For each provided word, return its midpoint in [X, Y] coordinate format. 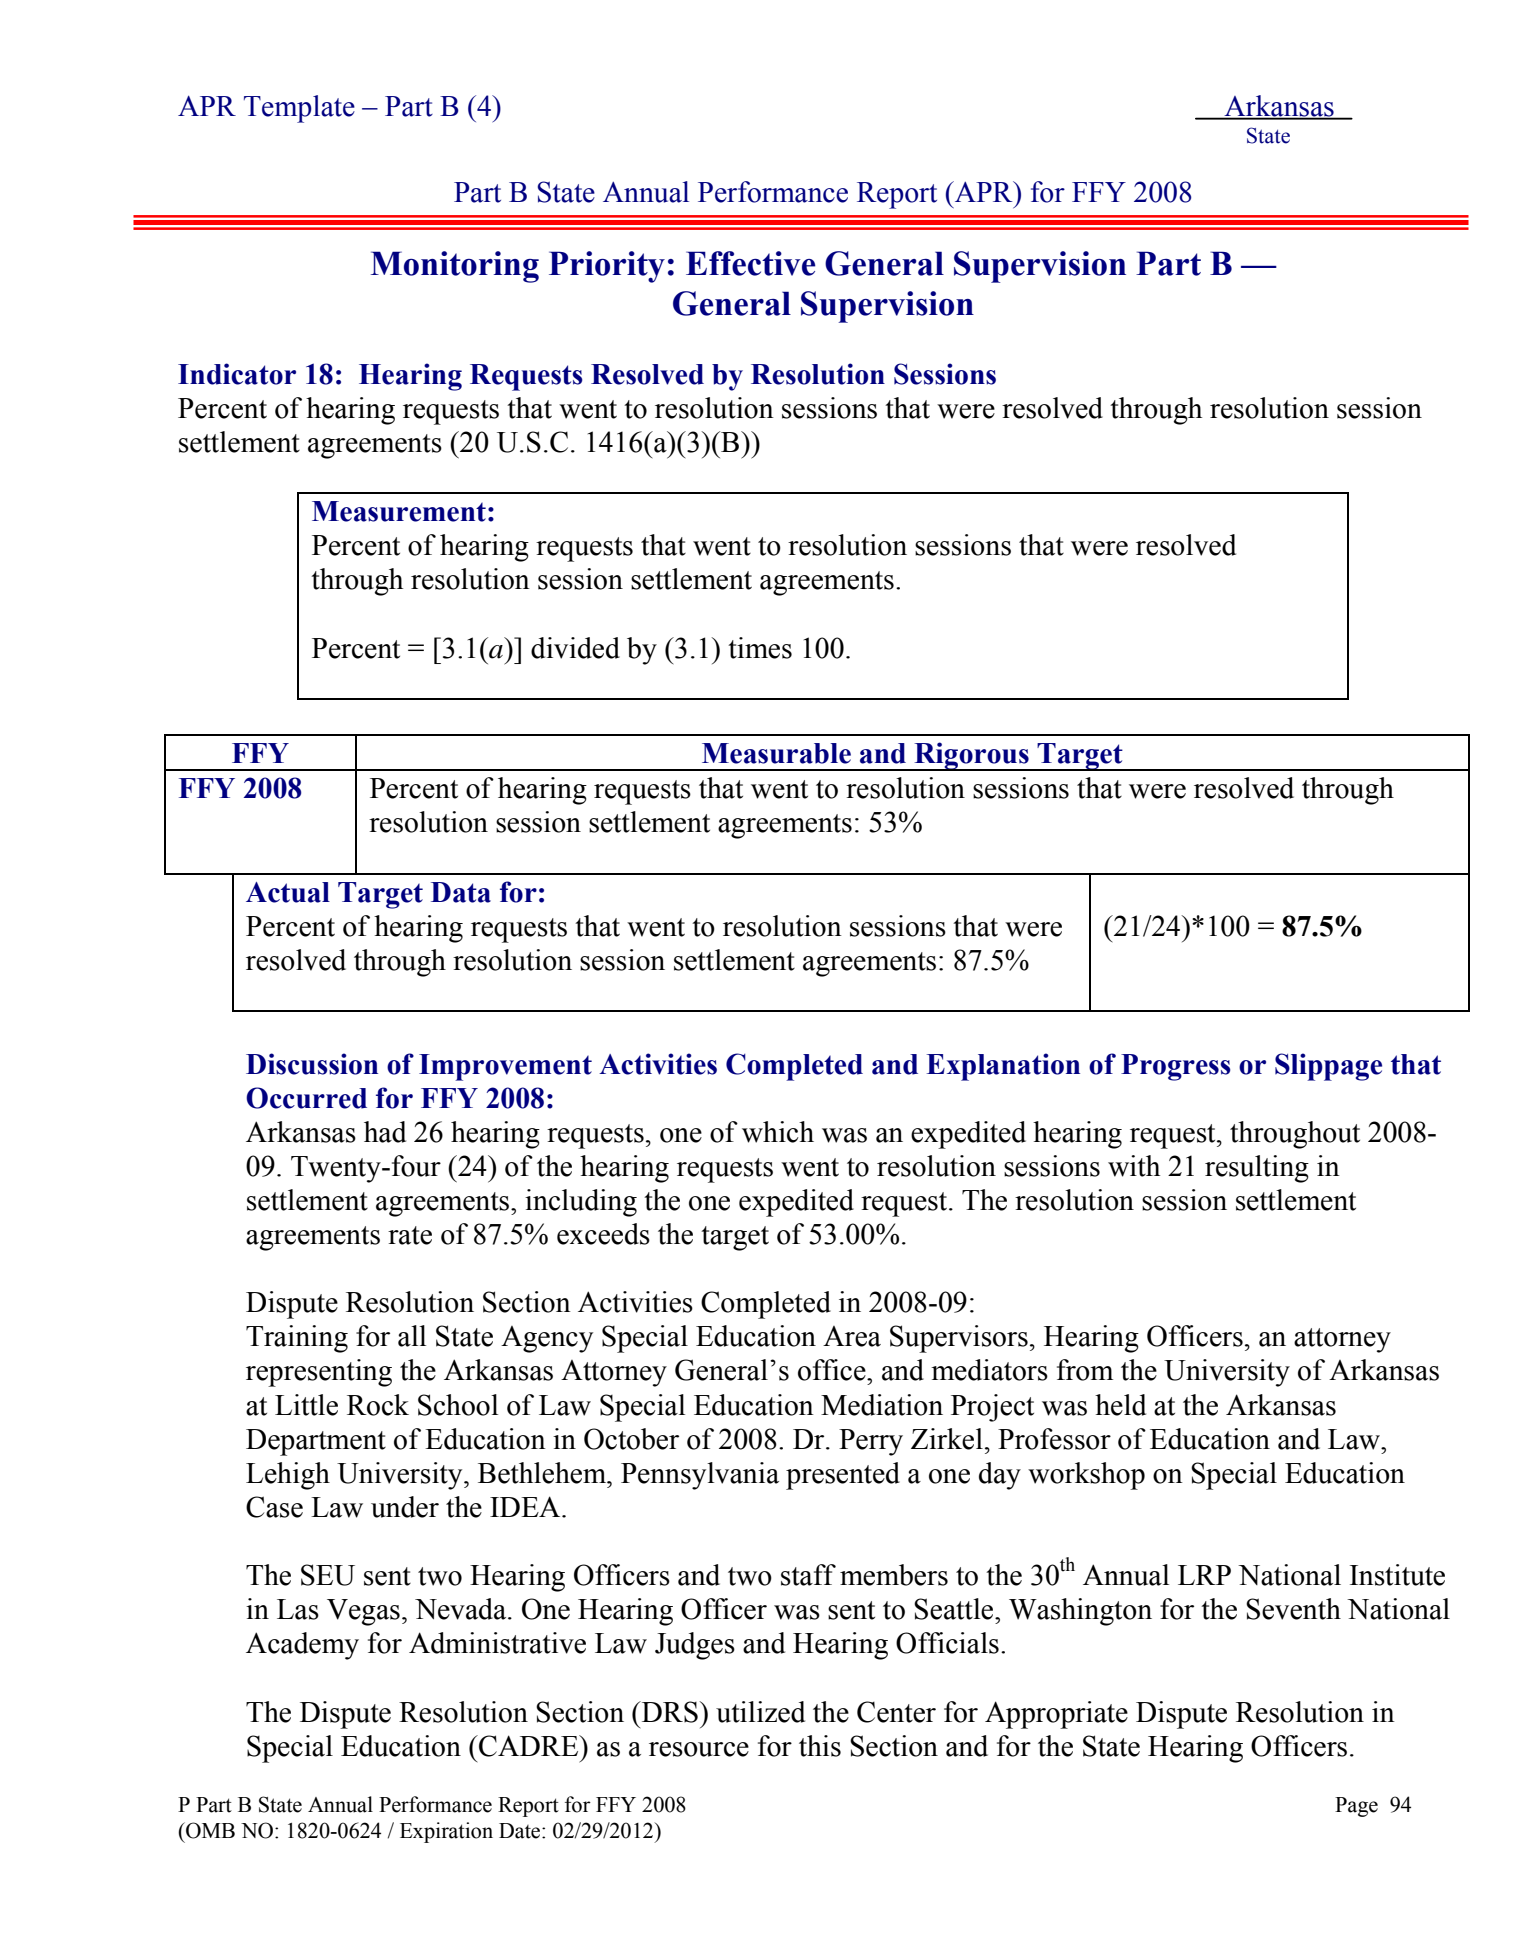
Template [299, 109]
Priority [607, 267]
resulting [1257, 1169]
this [820, 1746]
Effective [751, 263]
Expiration [446, 1832]
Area [852, 1336]
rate [410, 1235]
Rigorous [971, 756]
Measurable [776, 753]
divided [575, 648]
